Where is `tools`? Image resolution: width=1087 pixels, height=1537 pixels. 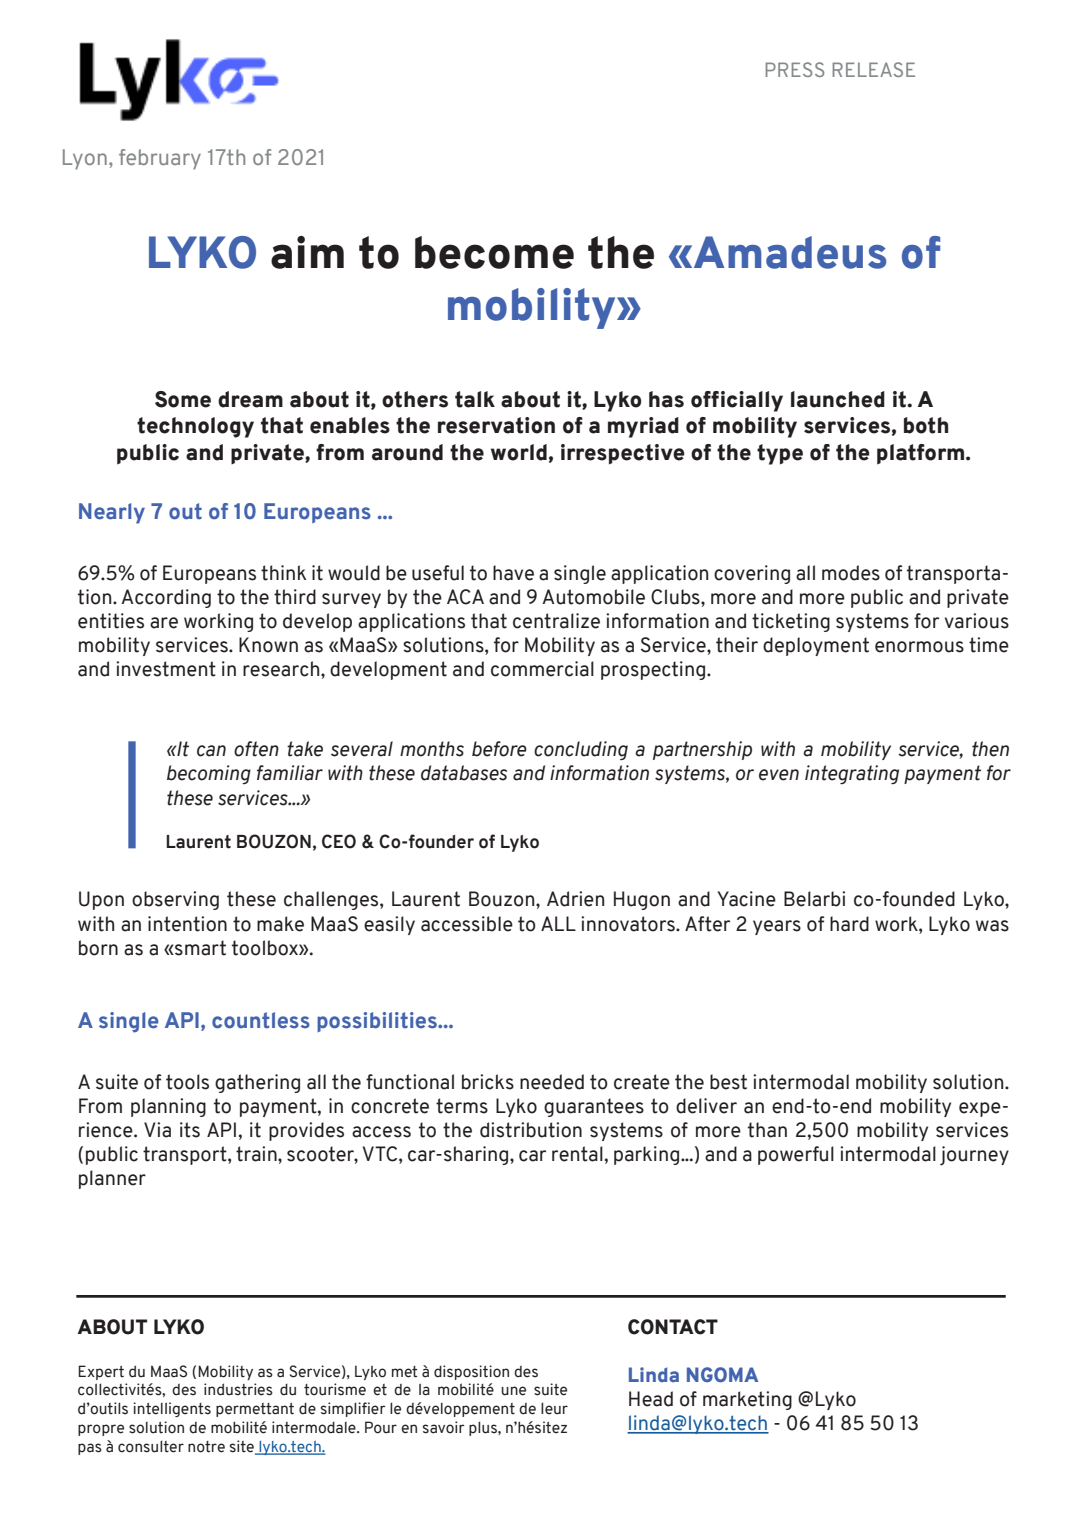 tools is located at coordinates (187, 1082).
